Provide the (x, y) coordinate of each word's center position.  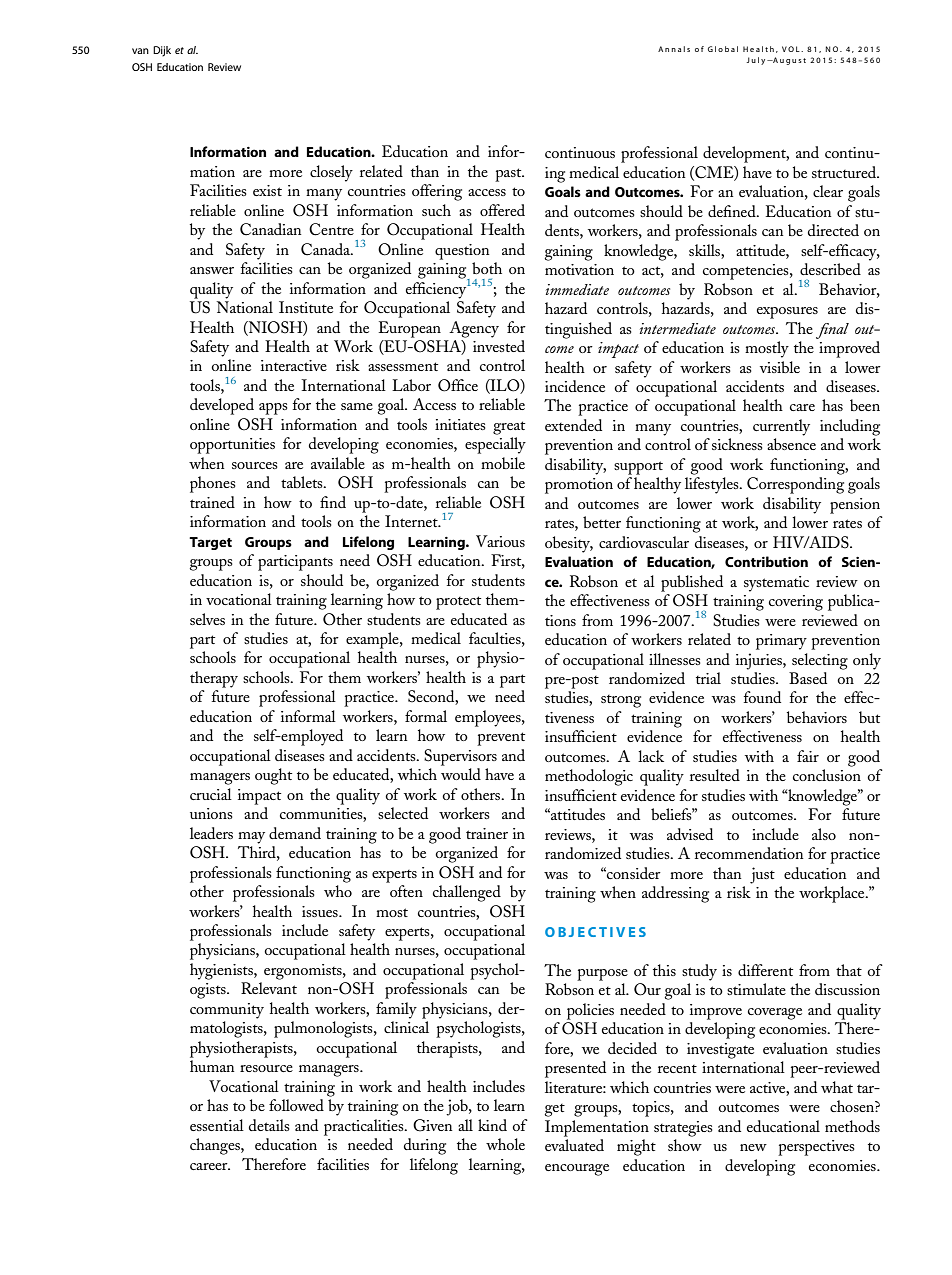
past (509, 175)
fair (808, 756)
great (509, 428)
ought (273, 776)
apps (273, 409)
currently (781, 427)
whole (505, 1144)
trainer (487, 833)
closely (331, 173)
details (269, 1125)
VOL (792, 49)
